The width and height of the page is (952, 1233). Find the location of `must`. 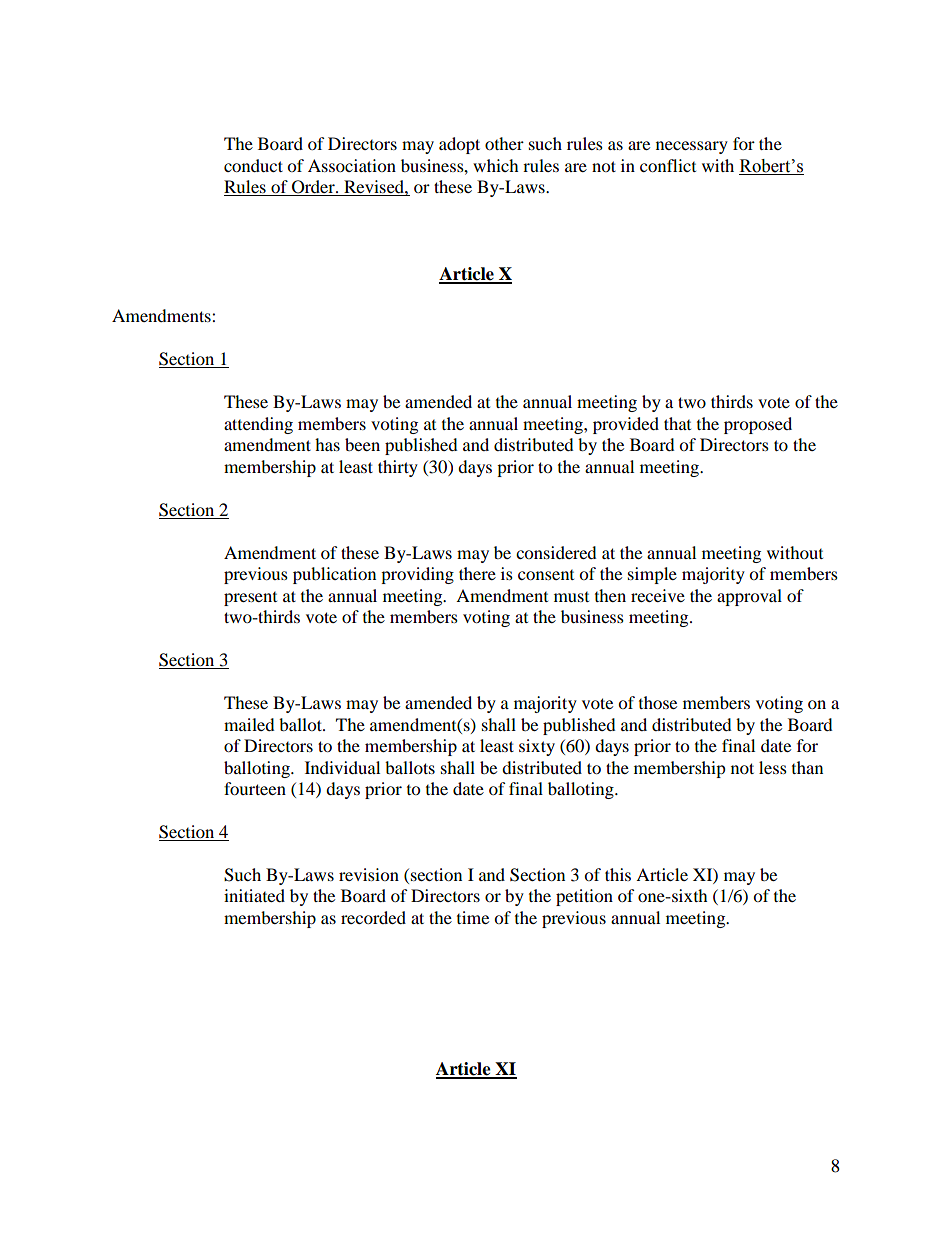

must is located at coordinates (571, 597).
